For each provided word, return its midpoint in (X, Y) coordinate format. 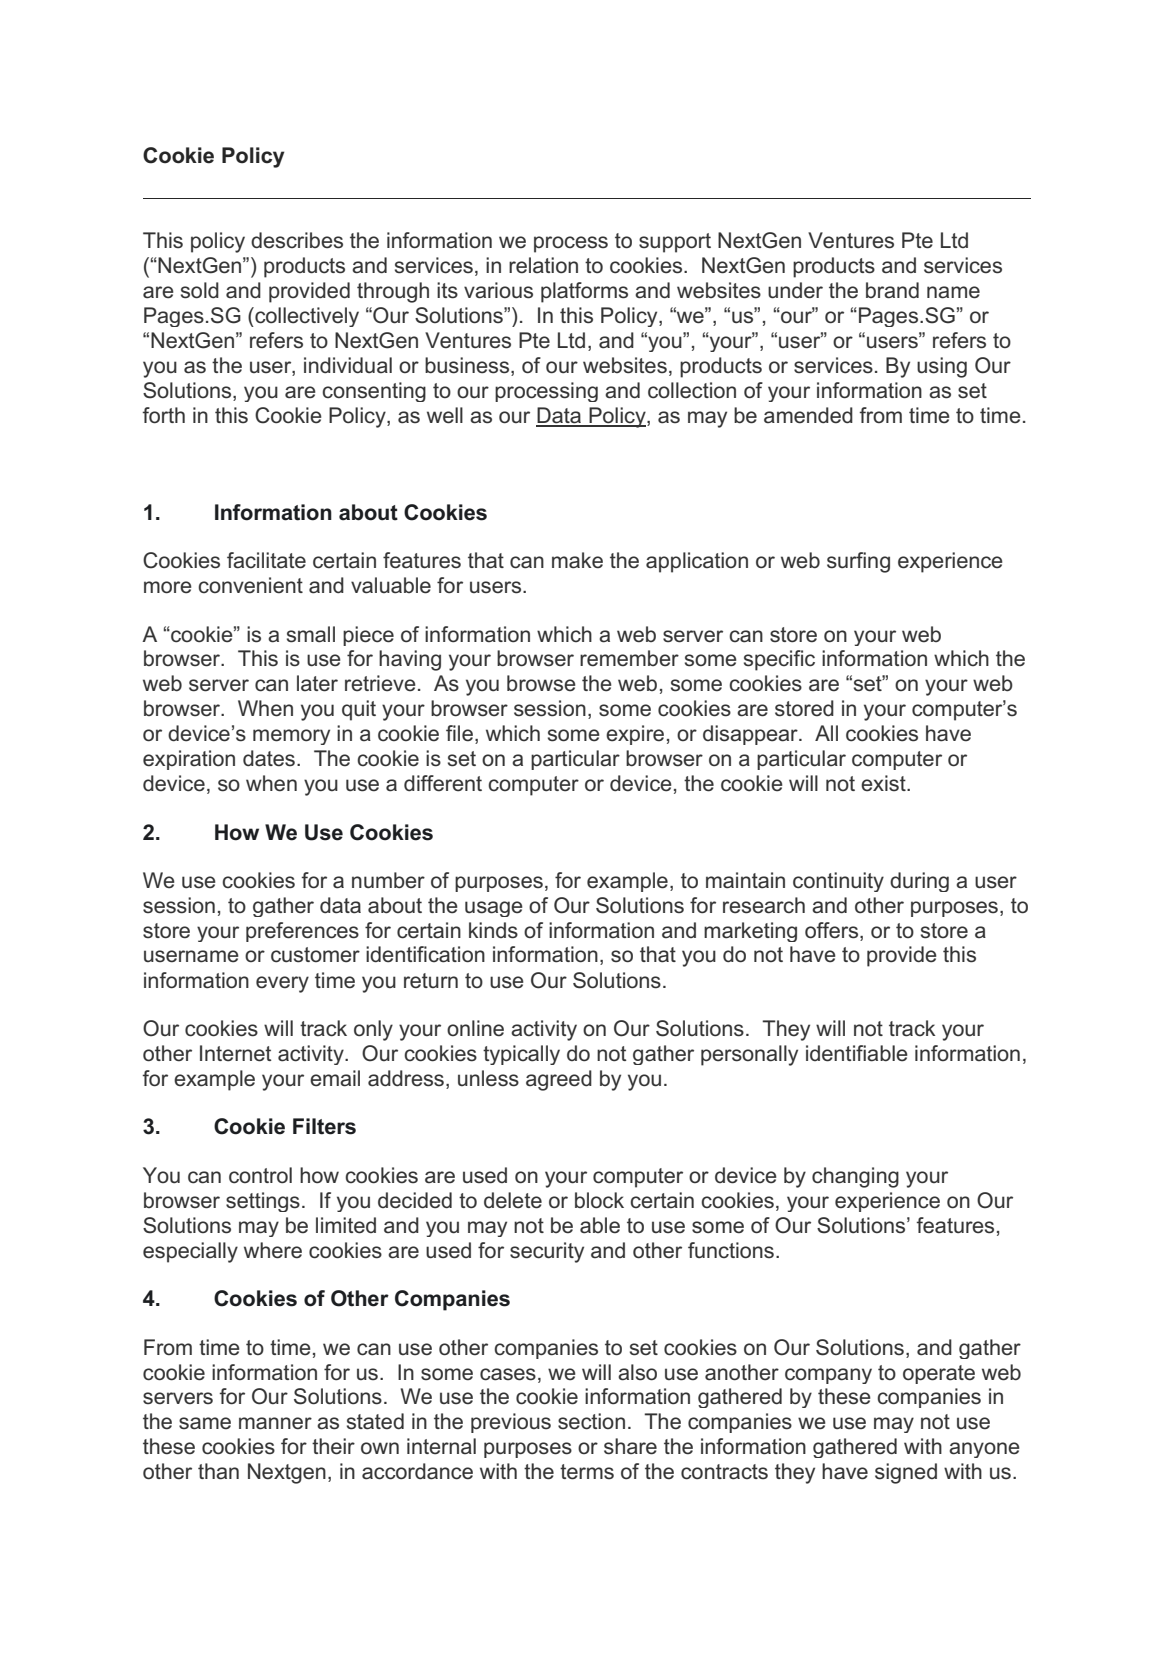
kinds (493, 930)
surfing (858, 562)
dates (269, 758)
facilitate (266, 560)
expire (635, 735)
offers (833, 931)
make (577, 560)
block (599, 1200)
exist (884, 783)
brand (892, 290)
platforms (584, 292)
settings (263, 1202)
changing (855, 1177)
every (282, 984)
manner (275, 1423)
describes (297, 240)
